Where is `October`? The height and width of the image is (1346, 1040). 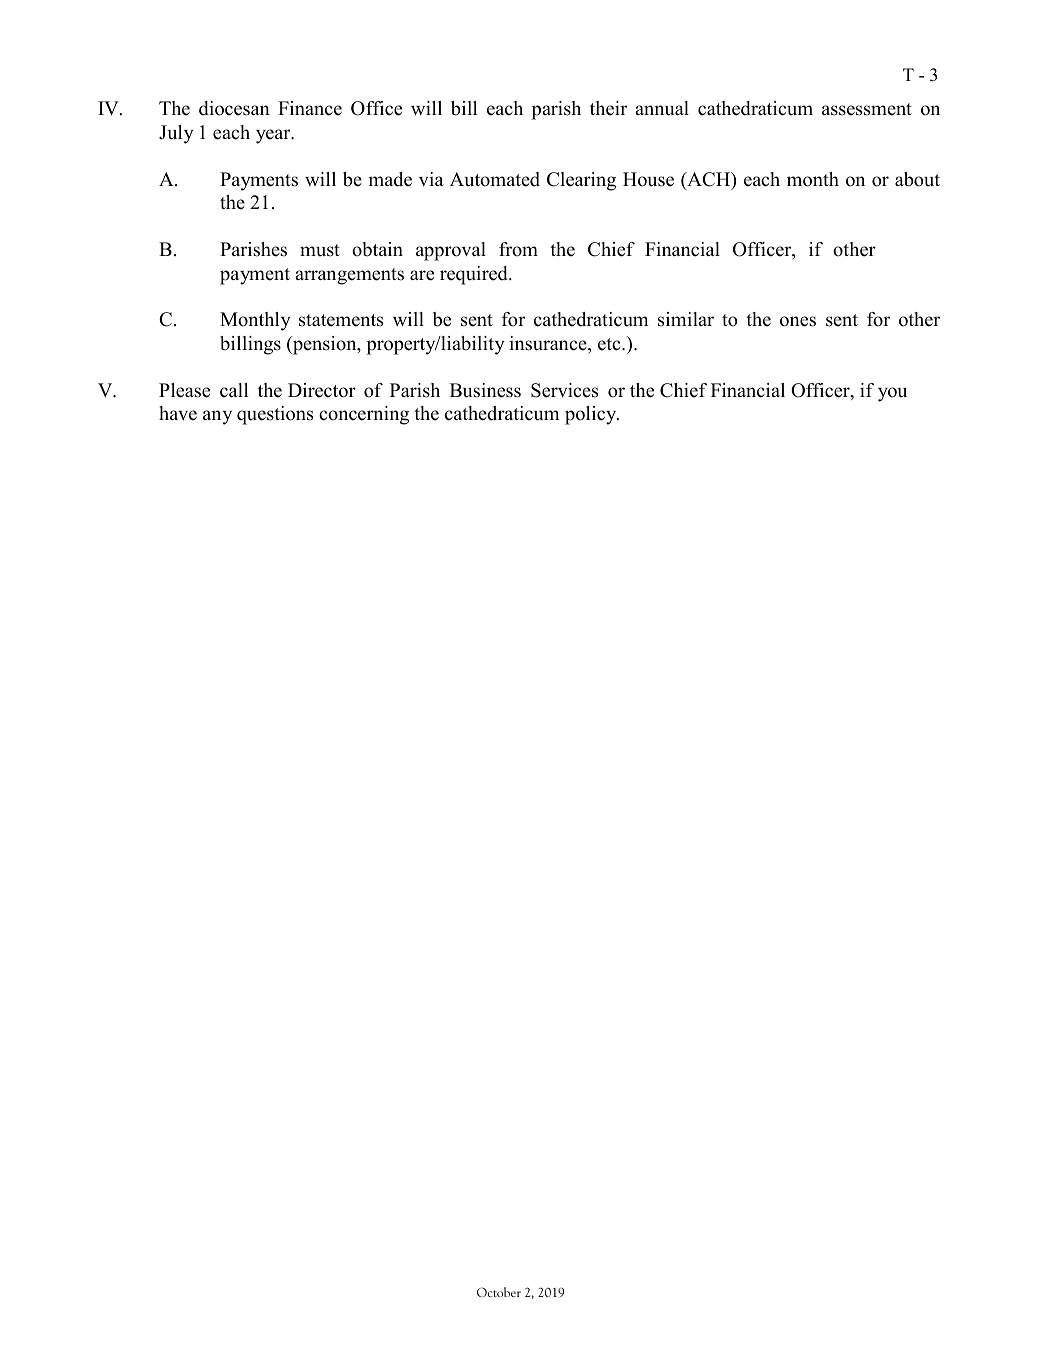
October is located at coordinates (499, 1292).
